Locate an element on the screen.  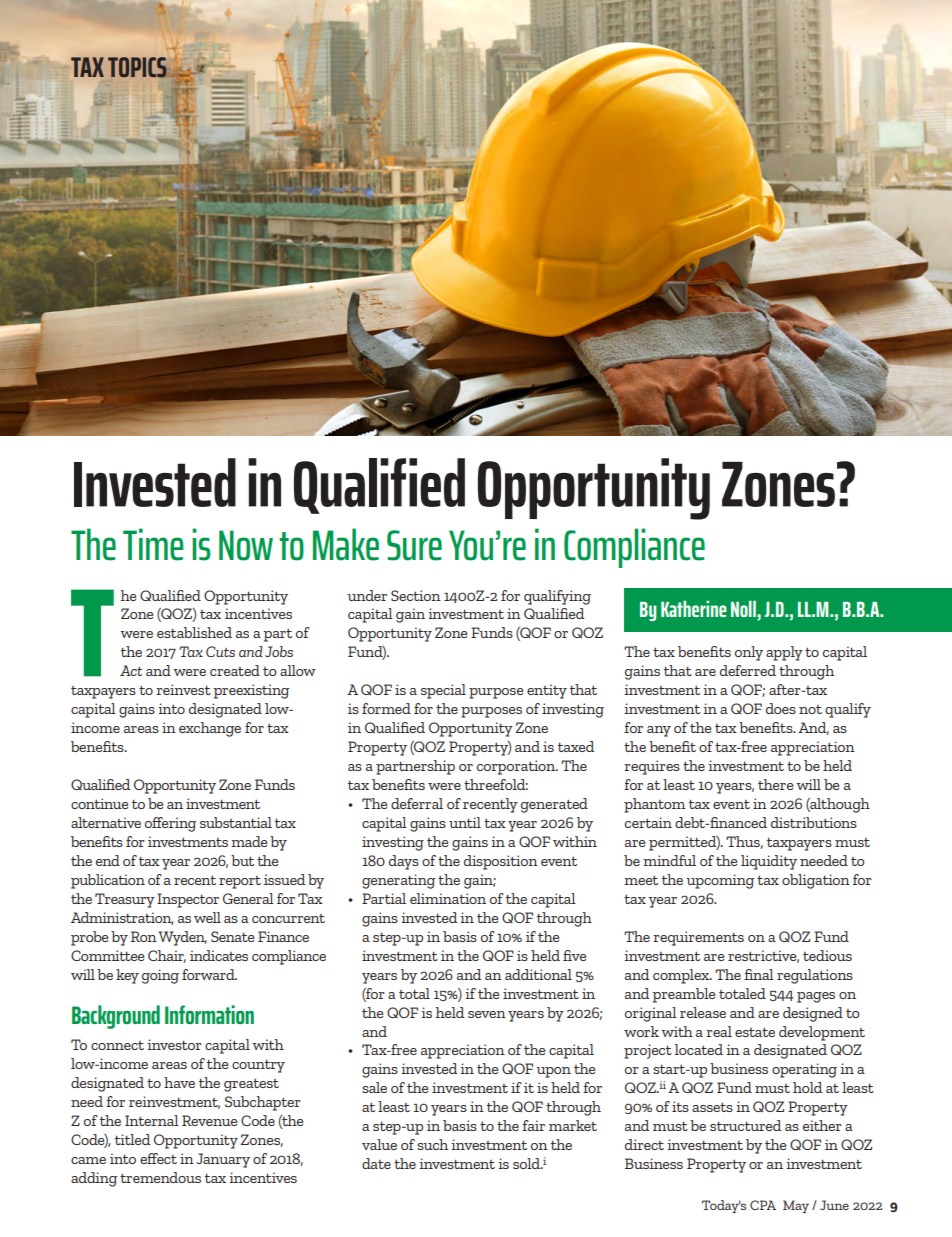
additional is located at coordinates (538, 974).
